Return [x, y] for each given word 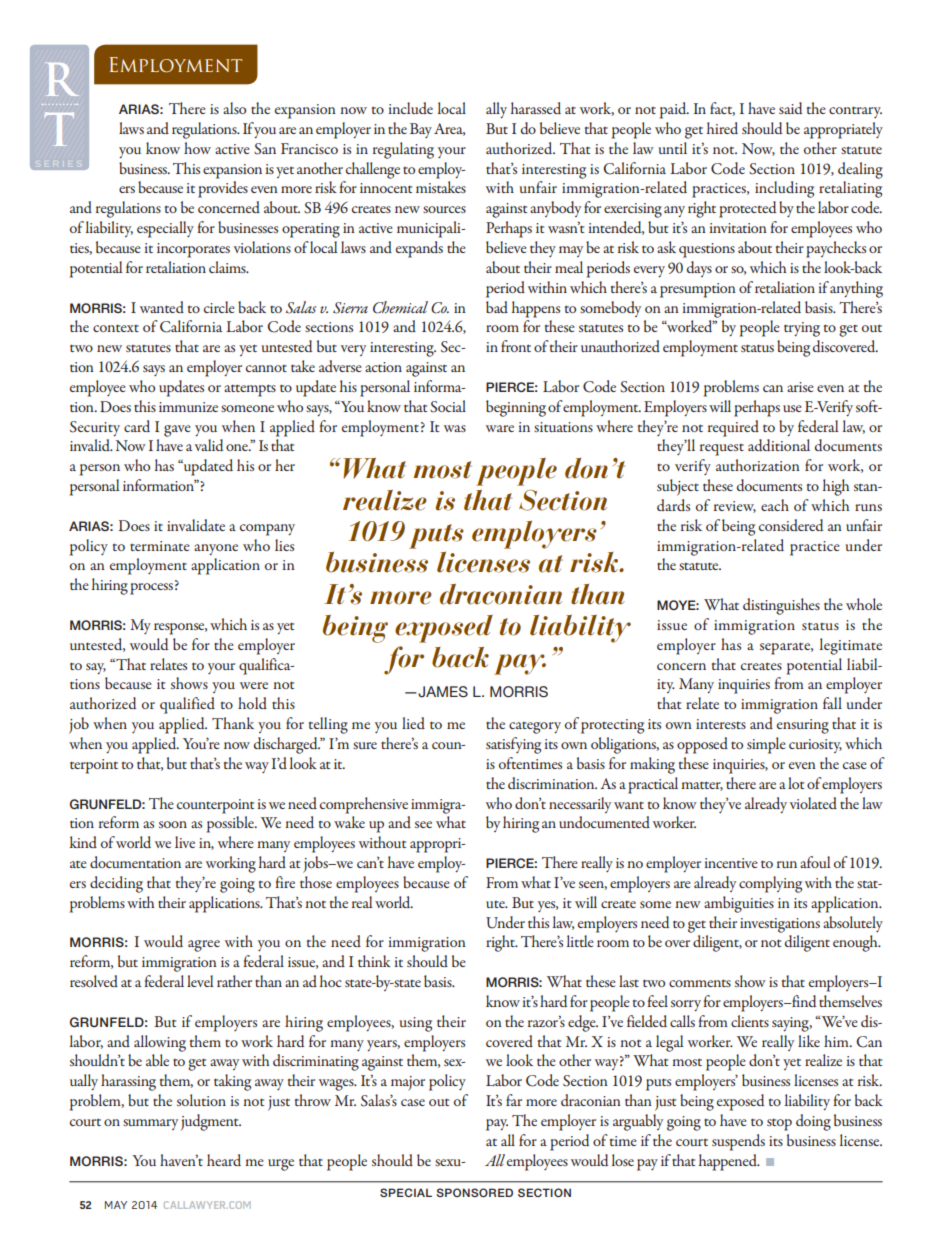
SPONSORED [474, 1192]
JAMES [442, 692]
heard [224, 1160]
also [234, 108]
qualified [187, 705]
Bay [421, 130]
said [790, 108]
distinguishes [781, 606]
